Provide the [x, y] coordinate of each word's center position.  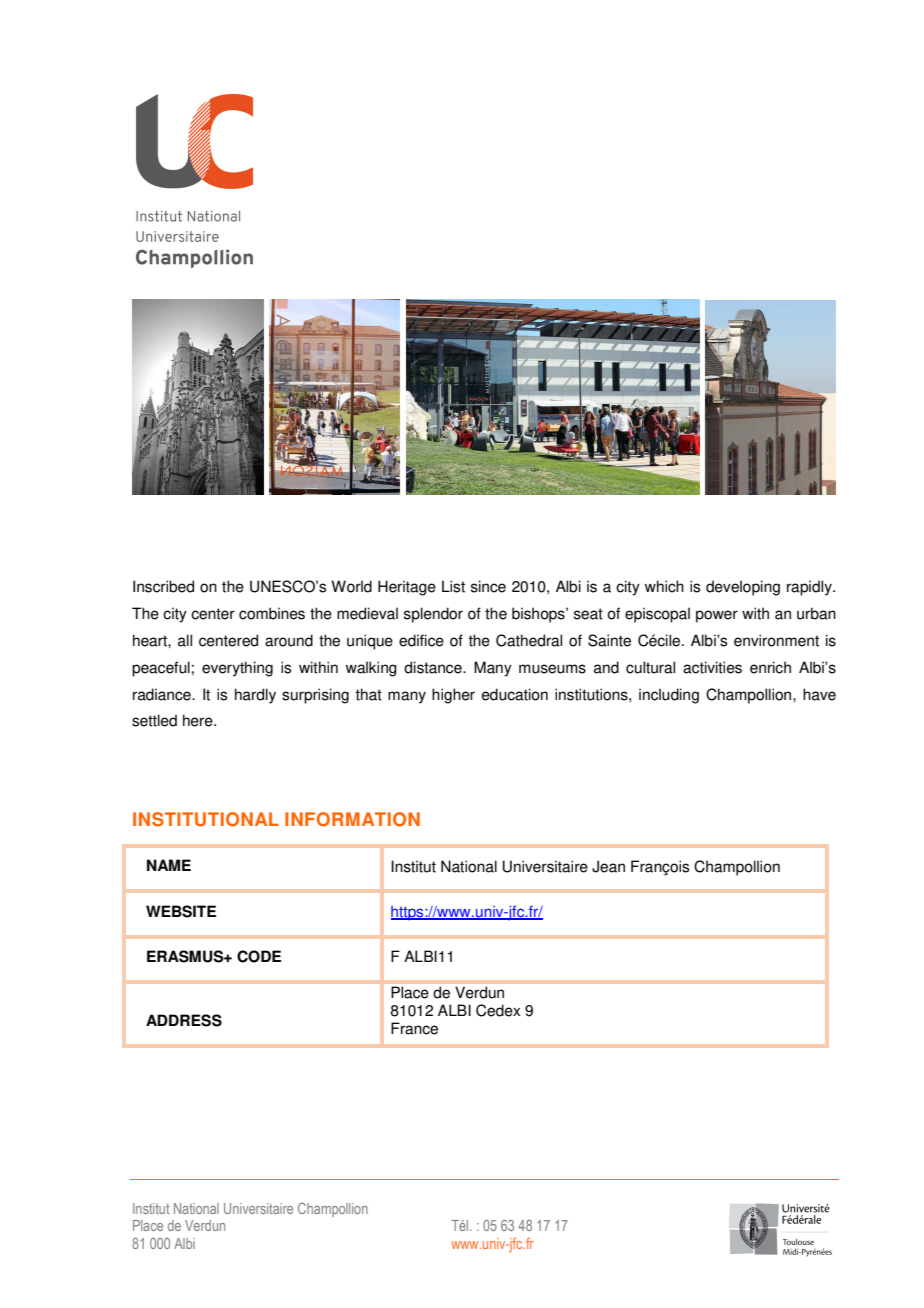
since [488, 586]
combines [272, 613]
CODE [259, 956]
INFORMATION [352, 819]
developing [743, 588]
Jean [608, 866]
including [669, 696]
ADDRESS [184, 1020]
